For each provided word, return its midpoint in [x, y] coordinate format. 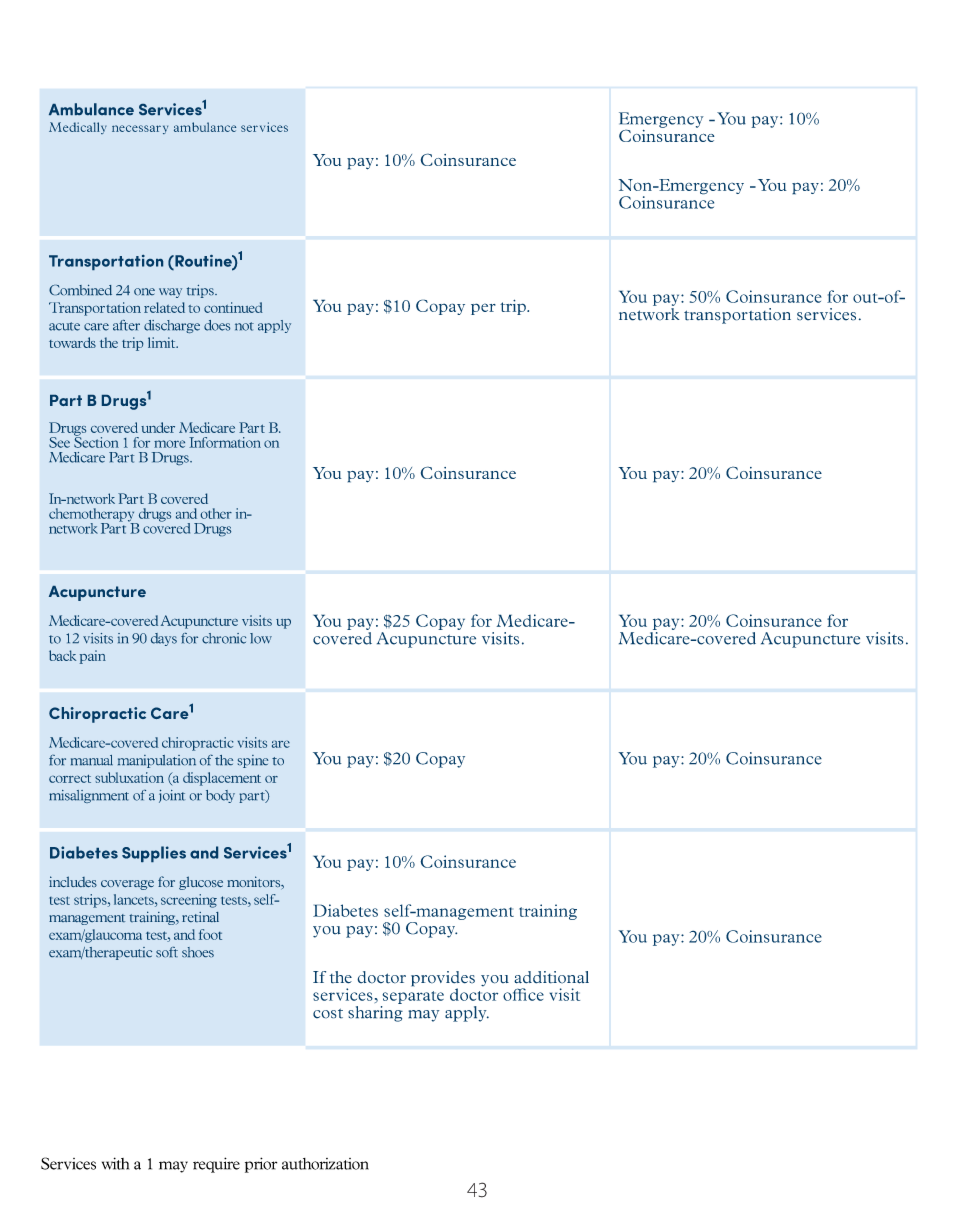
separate [413, 997]
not [244, 326]
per [483, 309]
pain [93, 657]
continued [233, 307]
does [217, 325]
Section [96, 441]
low [261, 638]
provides [443, 980]
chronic [224, 638]
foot [210, 934]
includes [73, 881]
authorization [325, 1164]
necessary [140, 129]
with [115, 1163]
